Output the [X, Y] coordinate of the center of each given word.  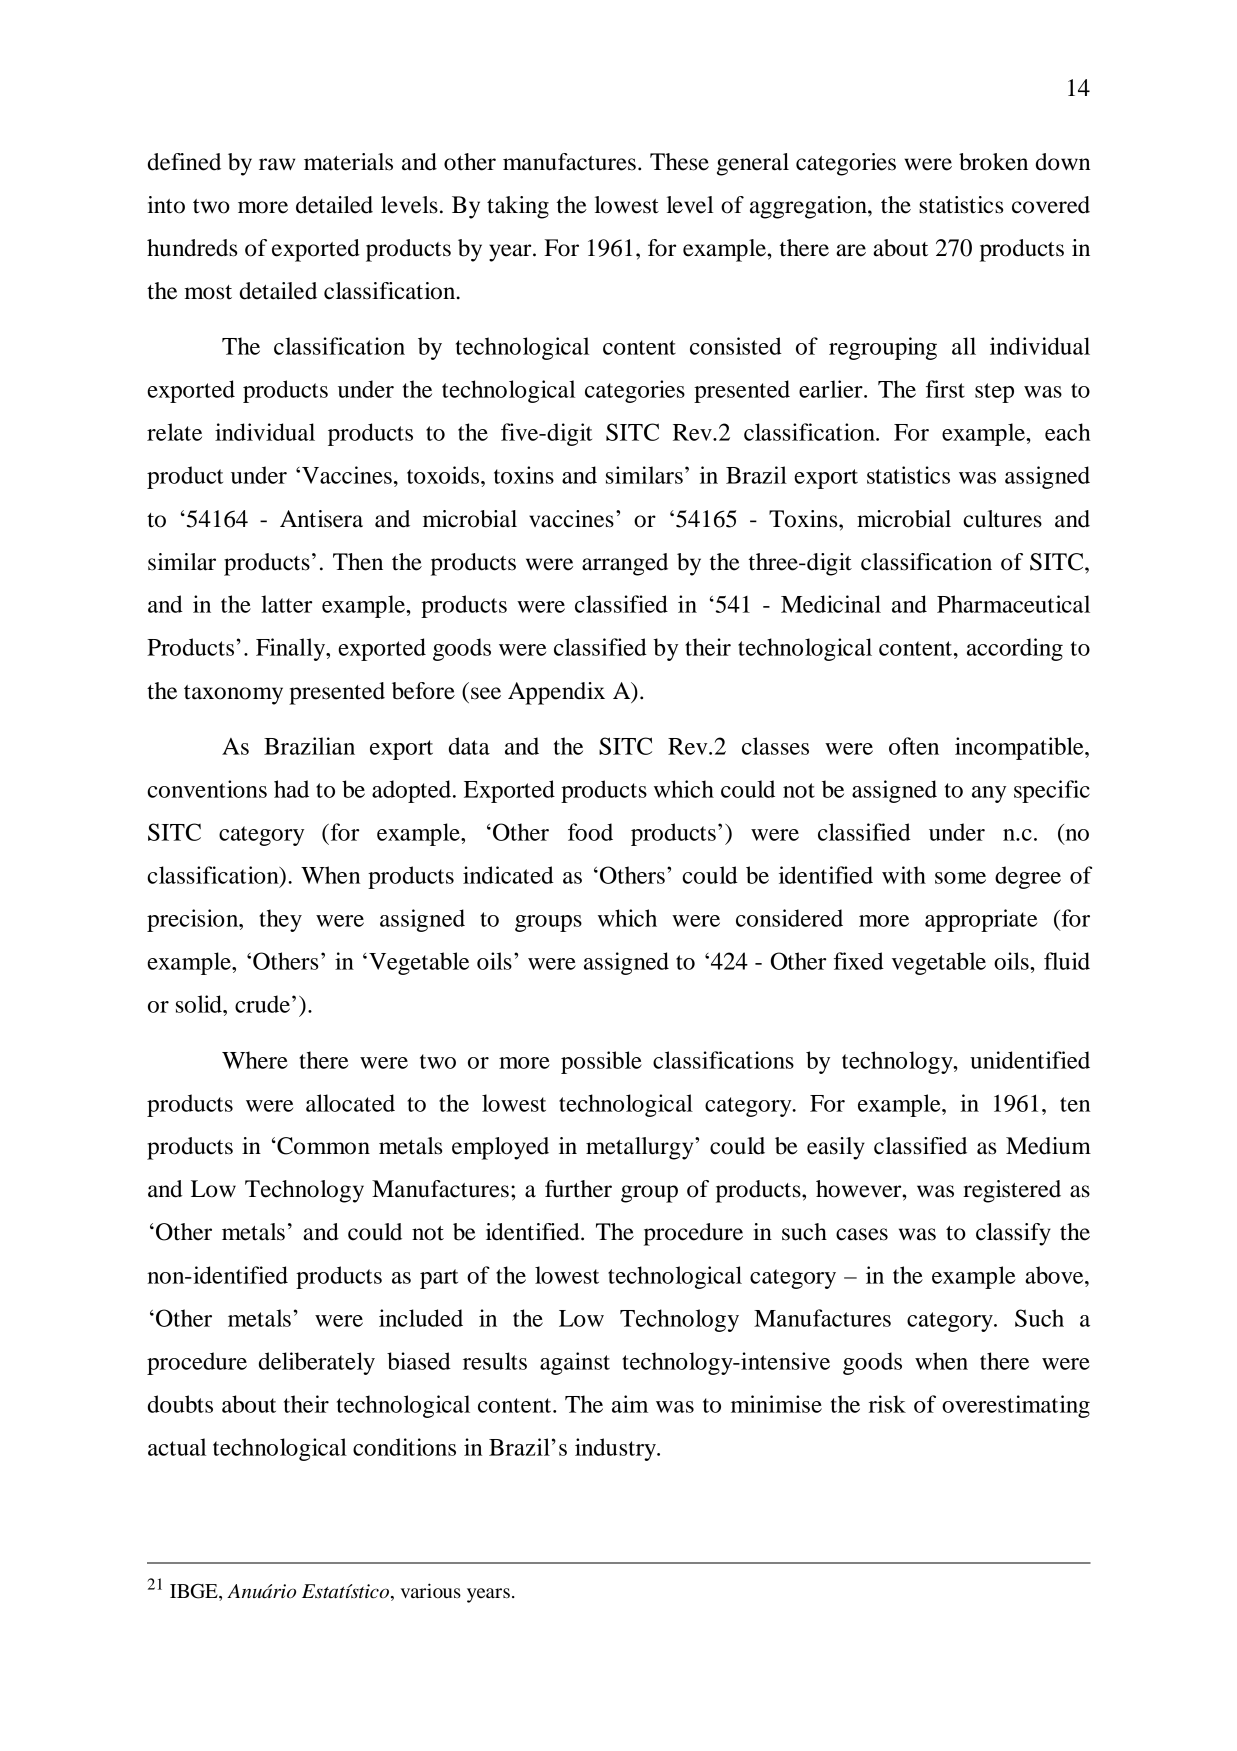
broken [993, 162]
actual [177, 1447]
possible [601, 1062]
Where [255, 1060]
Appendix [556, 693]
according [1015, 649]
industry [616, 1449]
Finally [292, 649]
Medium [1048, 1146]
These [679, 162]
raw [277, 164]
